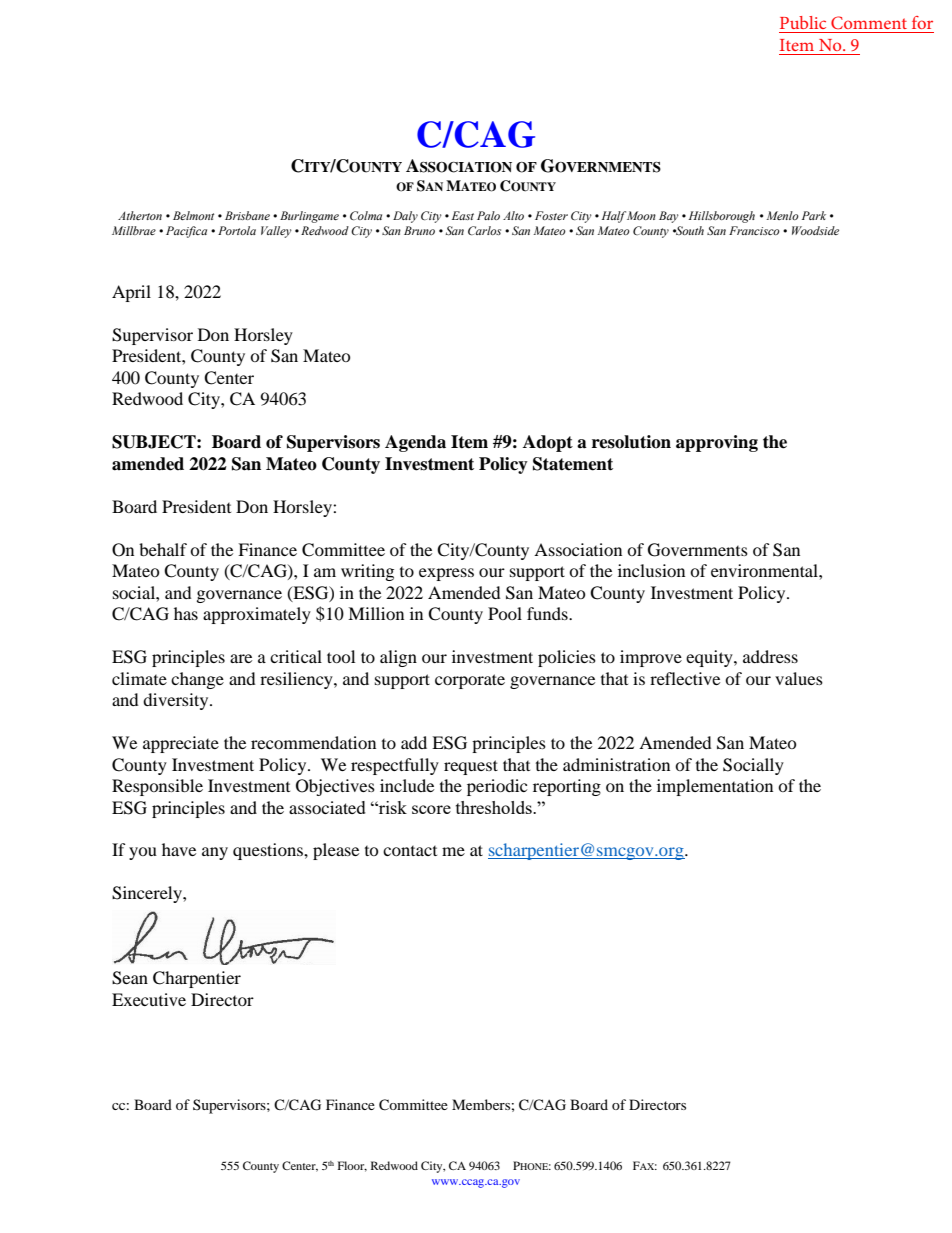 This image has width=952, height=1233. What do you see at coordinates (513, 215) in the image?
I see `Alto` at bounding box center [513, 215].
